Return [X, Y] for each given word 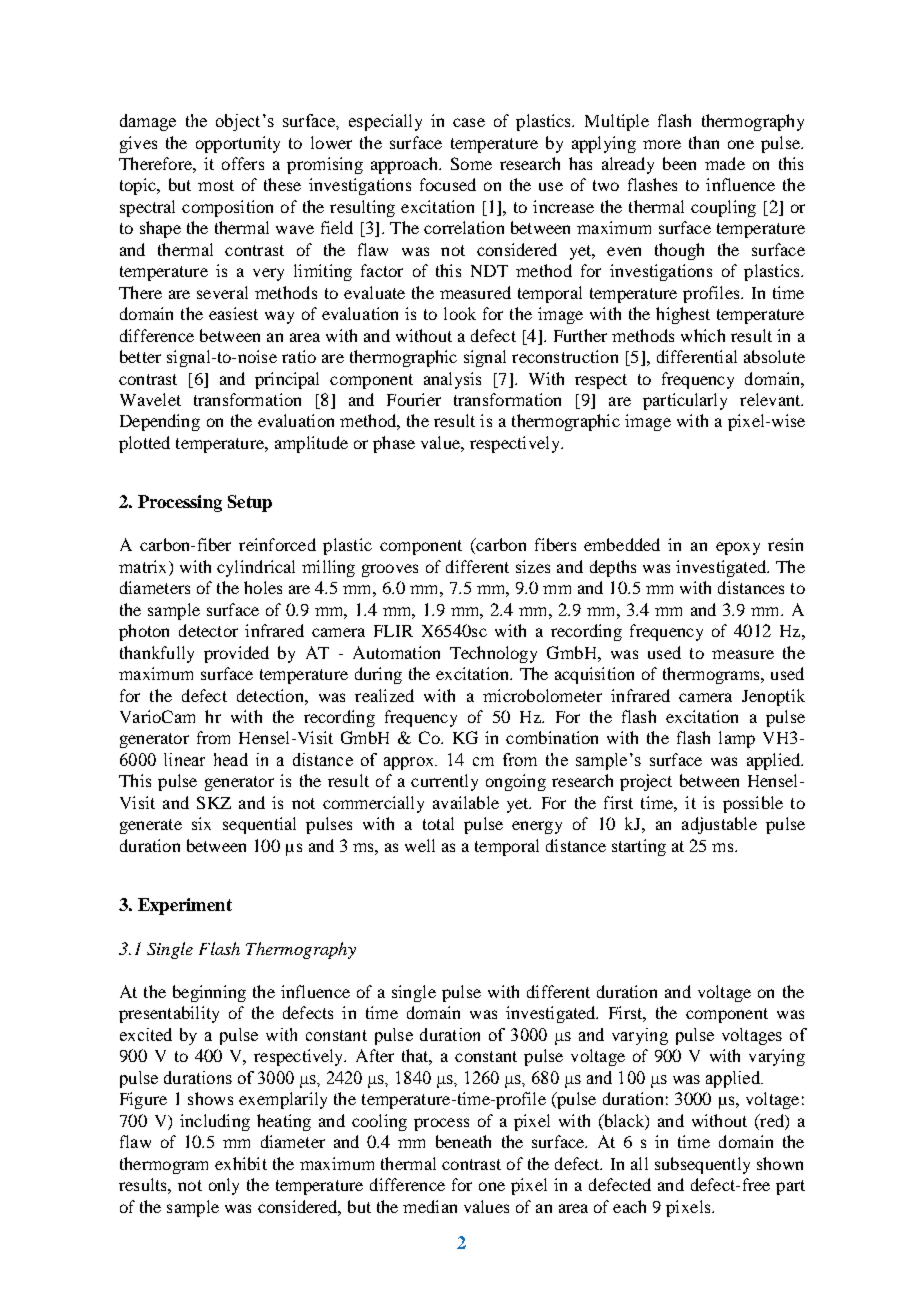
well [420, 845]
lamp [737, 739]
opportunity [238, 144]
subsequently [702, 1165]
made [725, 163]
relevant [771, 399]
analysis [452, 380]
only [224, 1186]
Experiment [185, 906]
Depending [160, 422]
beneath [463, 1141]
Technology [493, 654]
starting [639, 847]
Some [471, 163]
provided [236, 654]
